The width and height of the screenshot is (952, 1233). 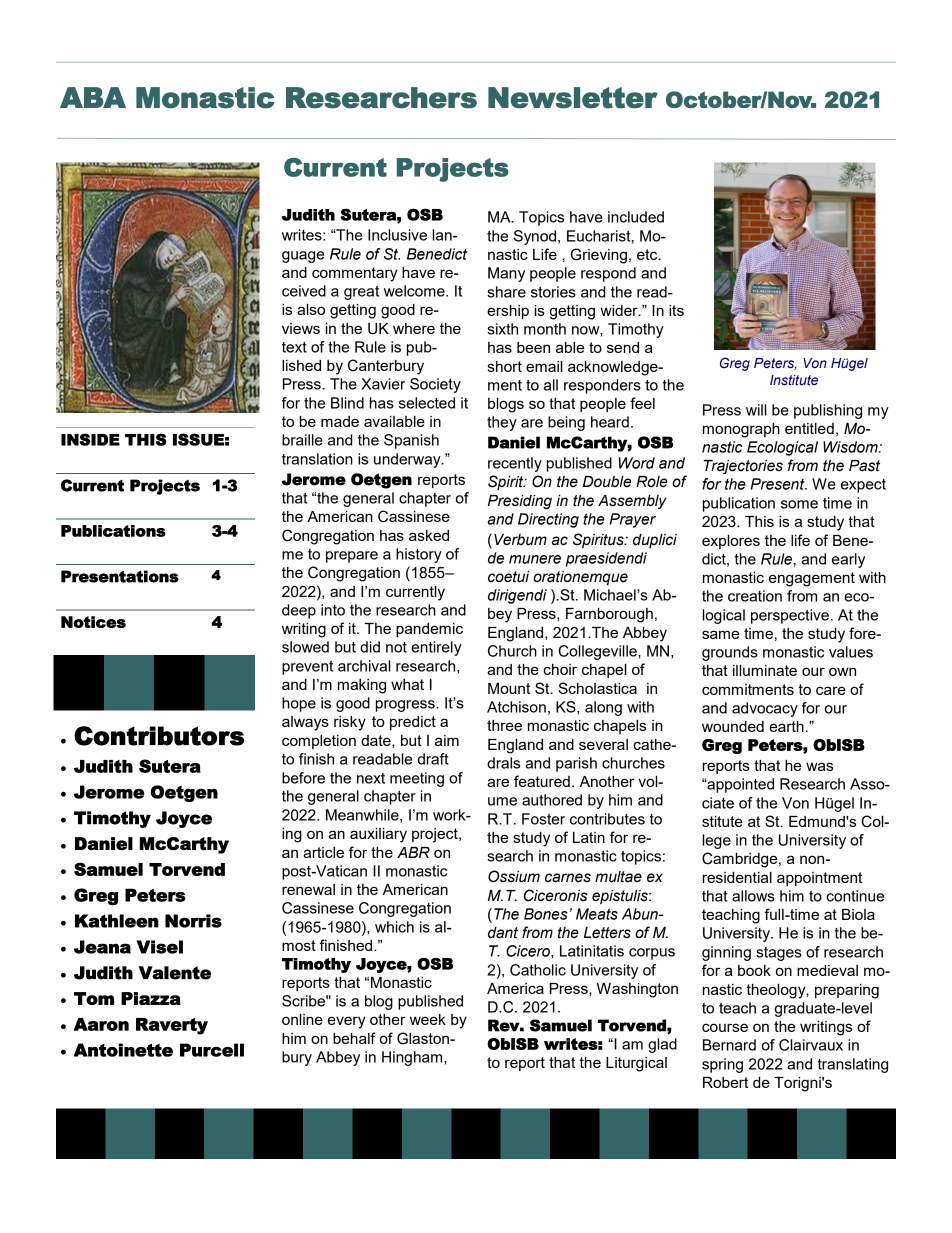 What do you see at coordinates (428, 1019) in the screenshot?
I see `week` at bounding box center [428, 1019].
